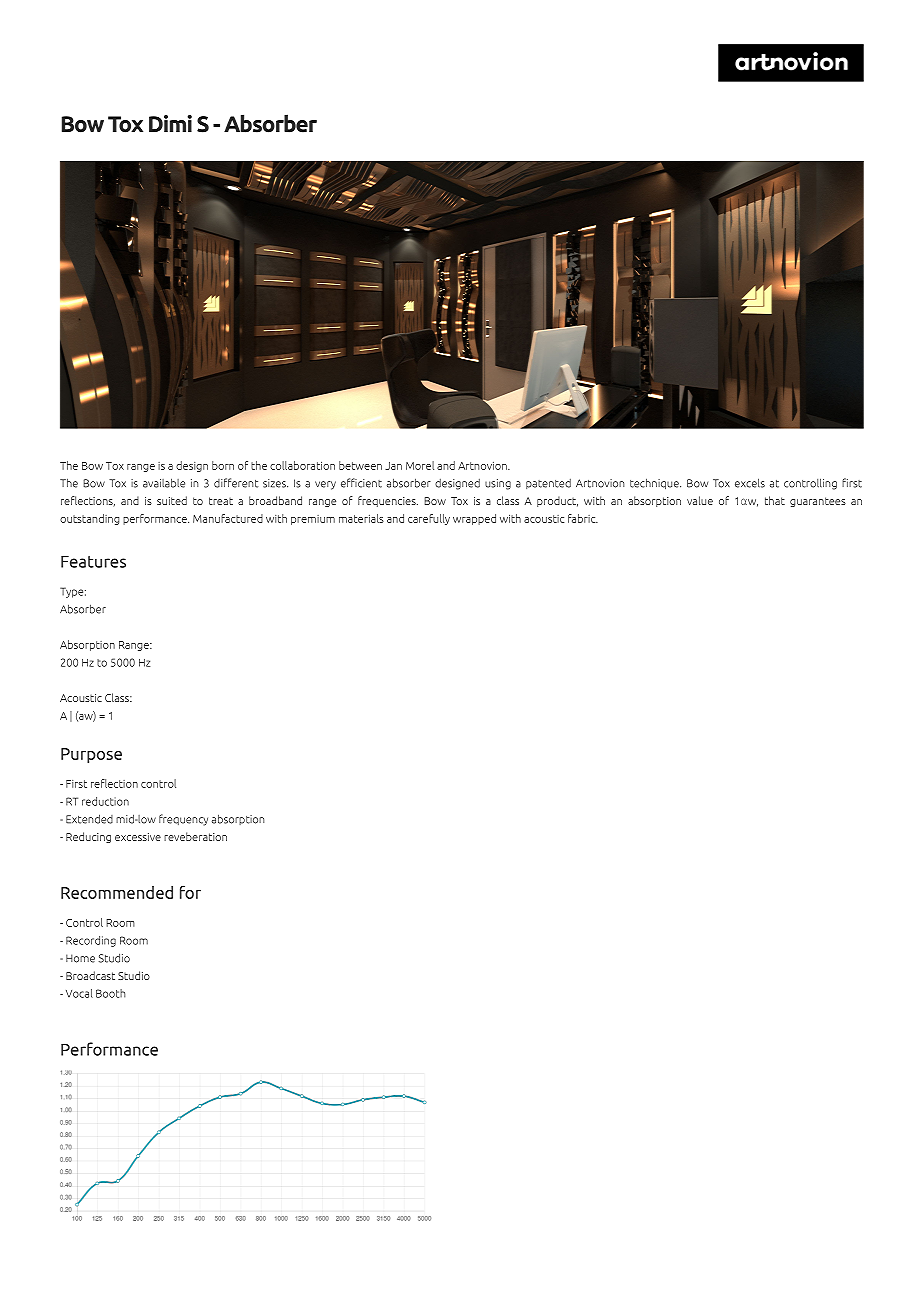 The height and width of the screenshot is (1308, 924). What do you see at coordinates (111, 993) in the screenshot?
I see `Booth` at bounding box center [111, 993].
